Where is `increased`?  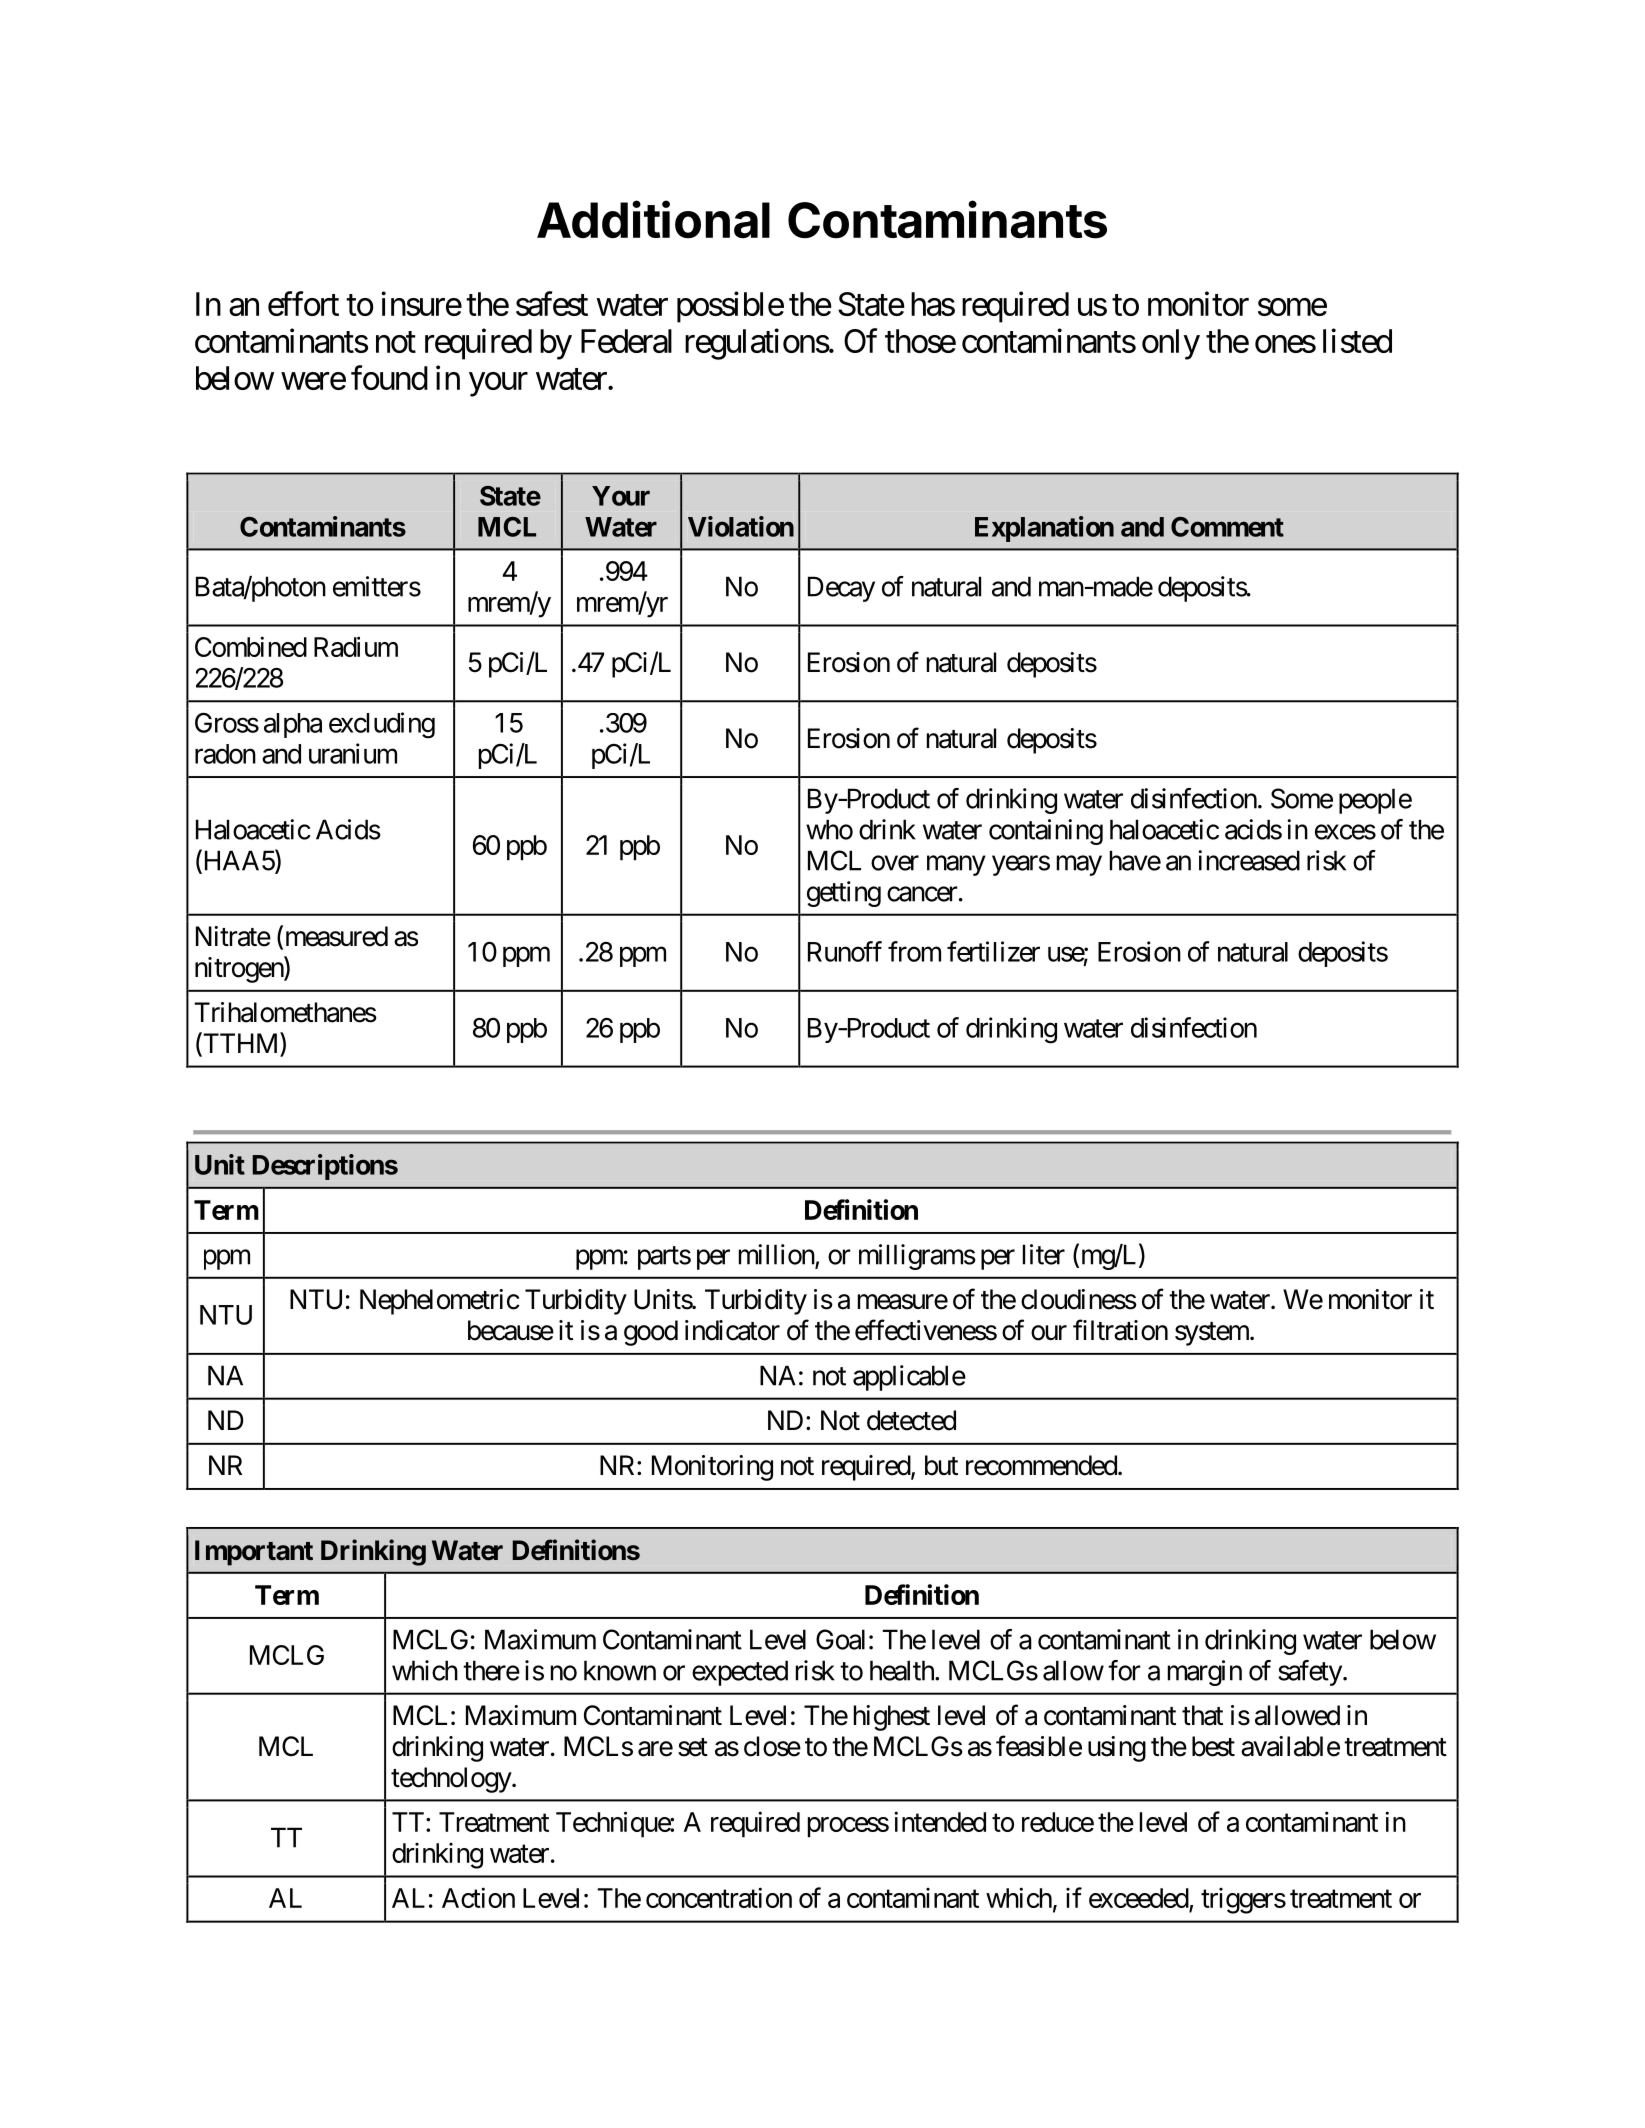 increased is located at coordinates (1249, 860).
